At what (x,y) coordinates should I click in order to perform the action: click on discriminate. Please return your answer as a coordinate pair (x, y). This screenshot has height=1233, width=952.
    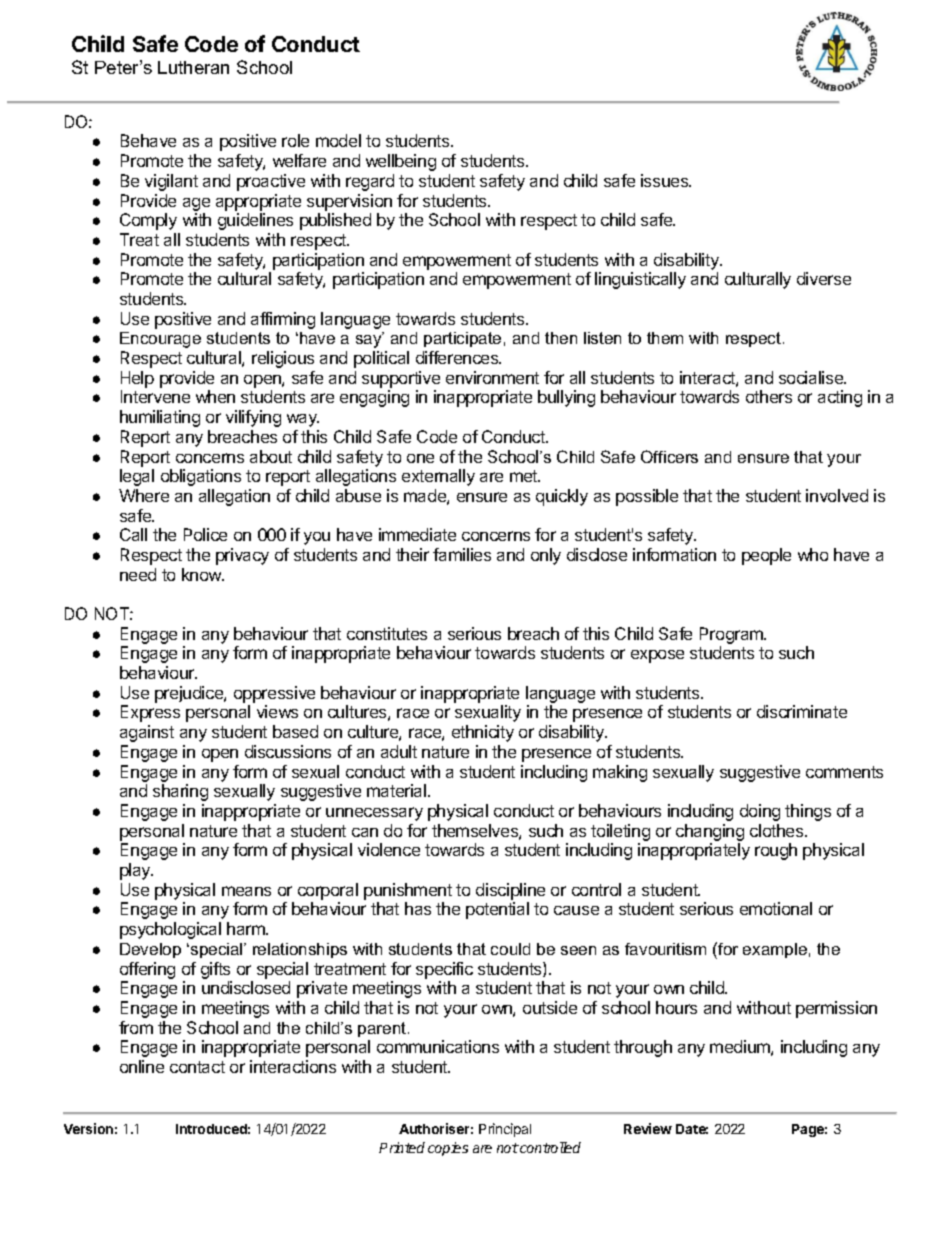
    Looking at the image, I should click on (802, 711).
